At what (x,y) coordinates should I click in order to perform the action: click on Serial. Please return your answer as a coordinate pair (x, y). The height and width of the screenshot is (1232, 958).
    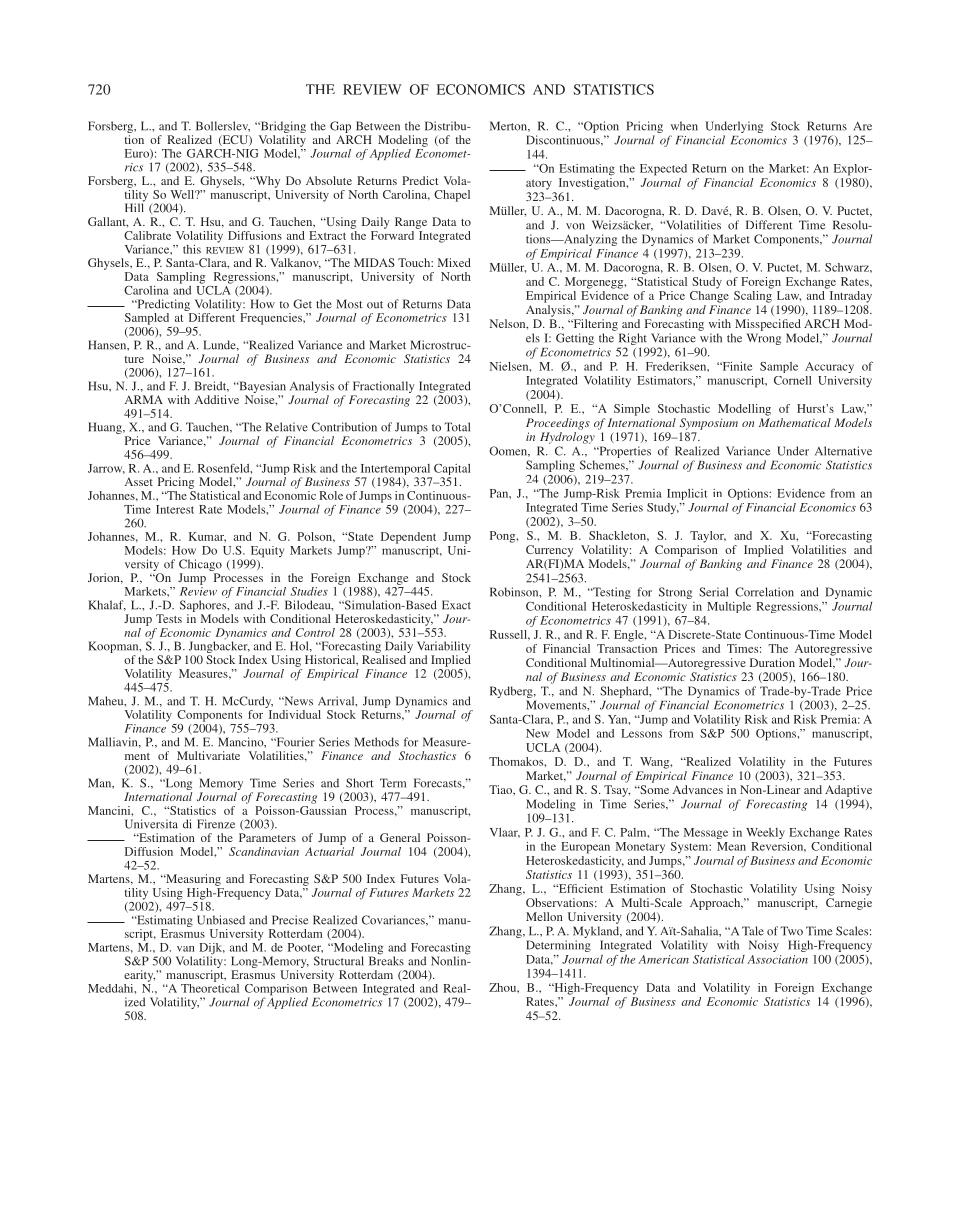
    Looking at the image, I should click on (713, 592).
